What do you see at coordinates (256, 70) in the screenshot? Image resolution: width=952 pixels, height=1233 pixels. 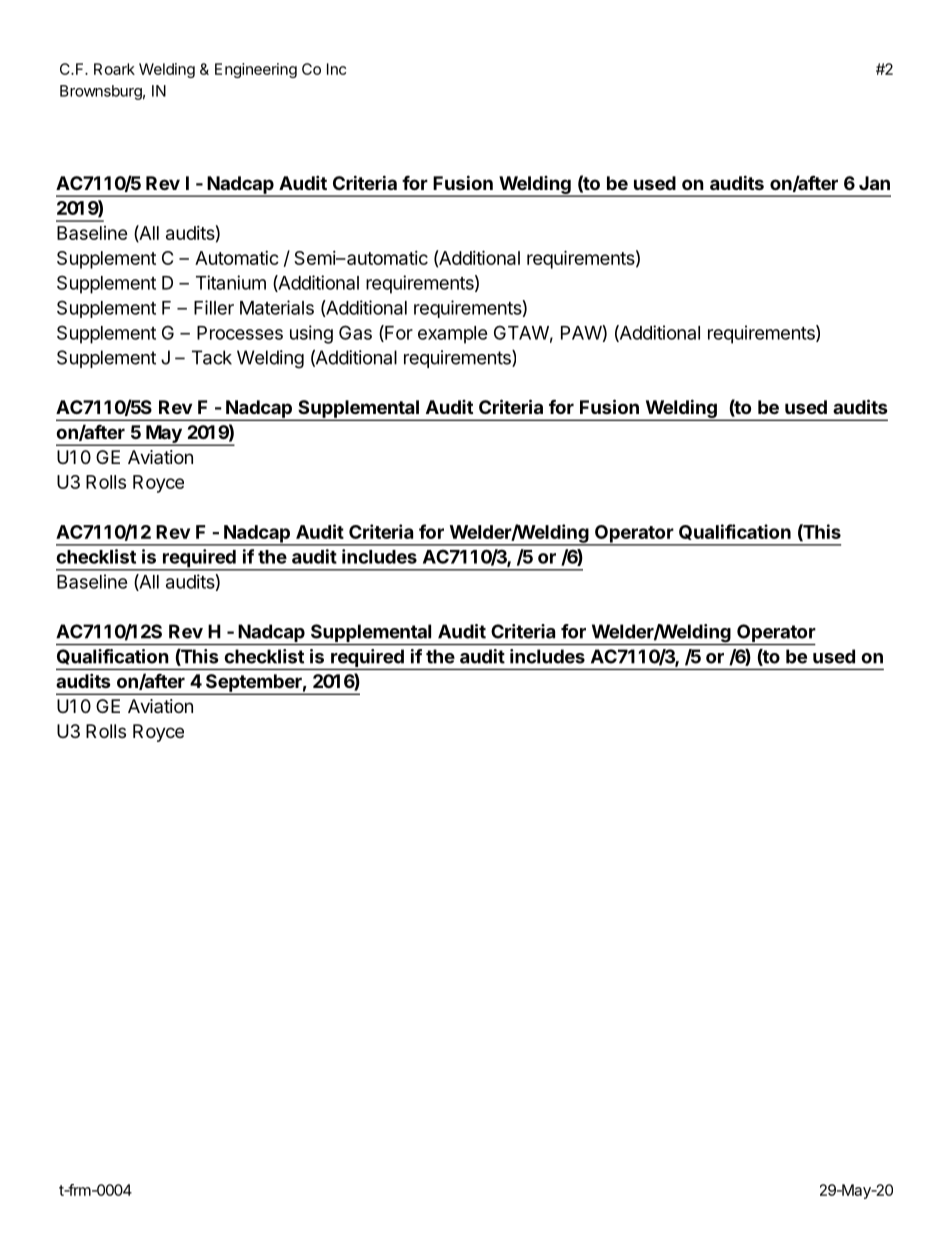 I see `Engineering` at bounding box center [256, 70].
